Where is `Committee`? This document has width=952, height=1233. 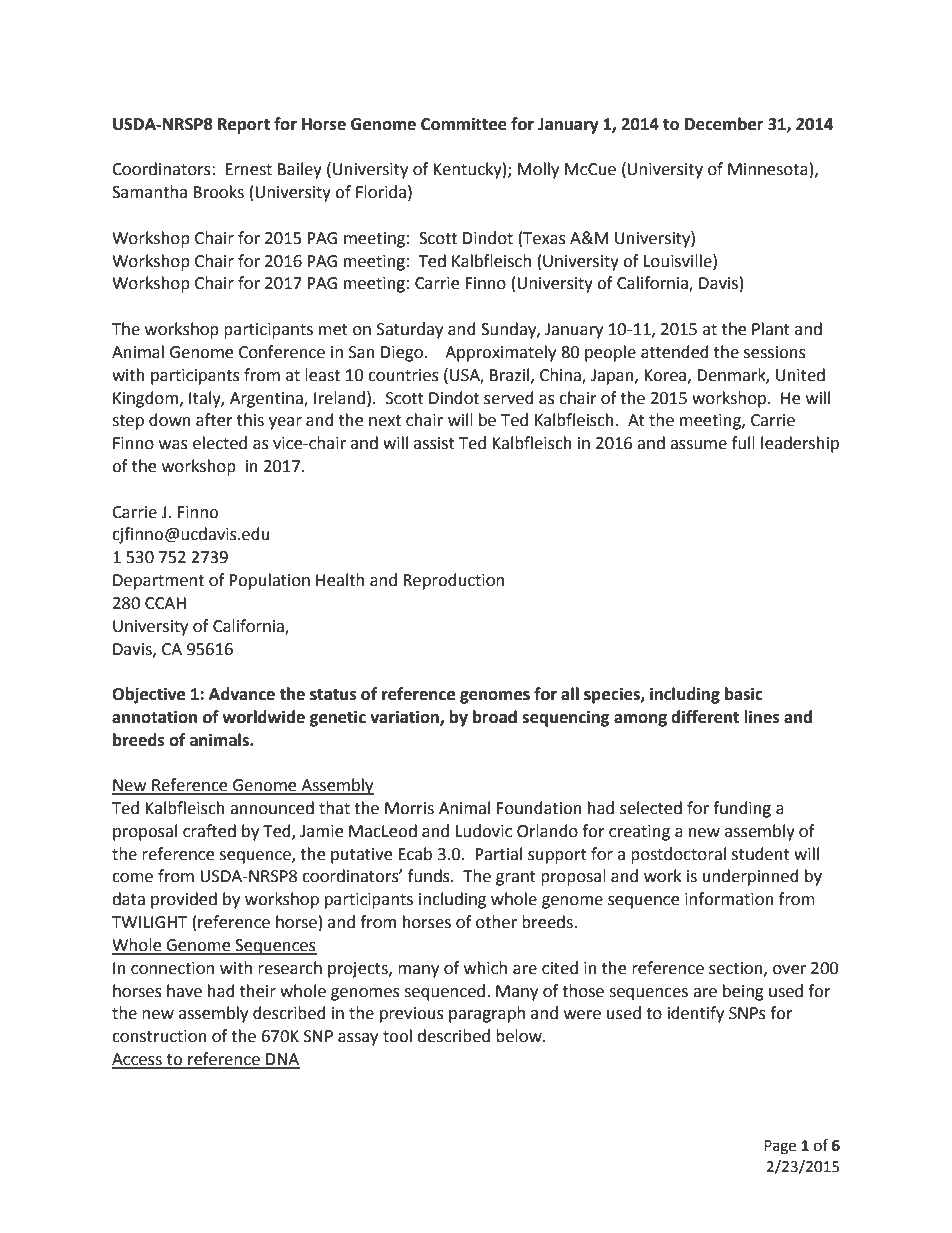 Committee is located at coordinates (464, 124).
